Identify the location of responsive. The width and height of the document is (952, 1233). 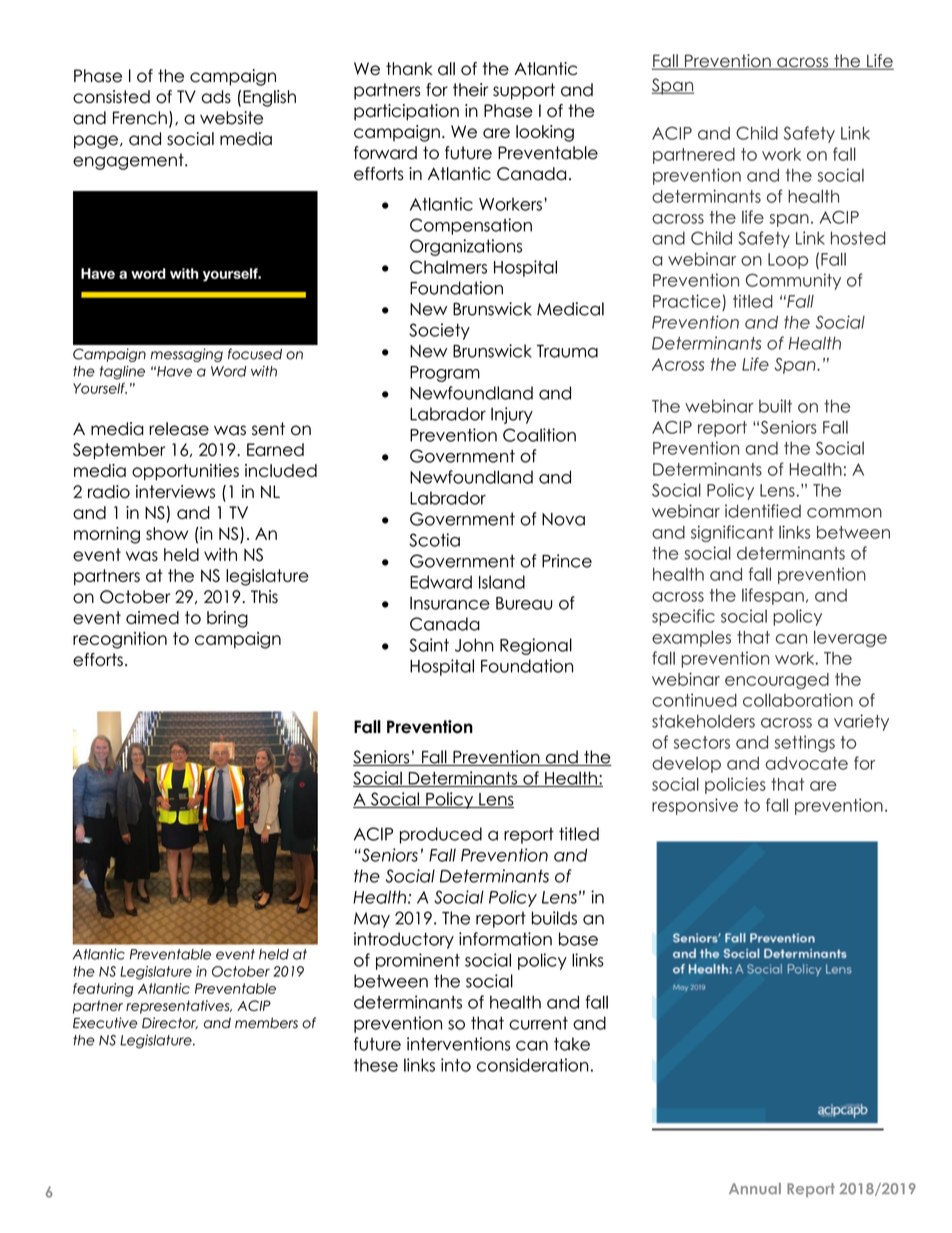
(695, 806).
